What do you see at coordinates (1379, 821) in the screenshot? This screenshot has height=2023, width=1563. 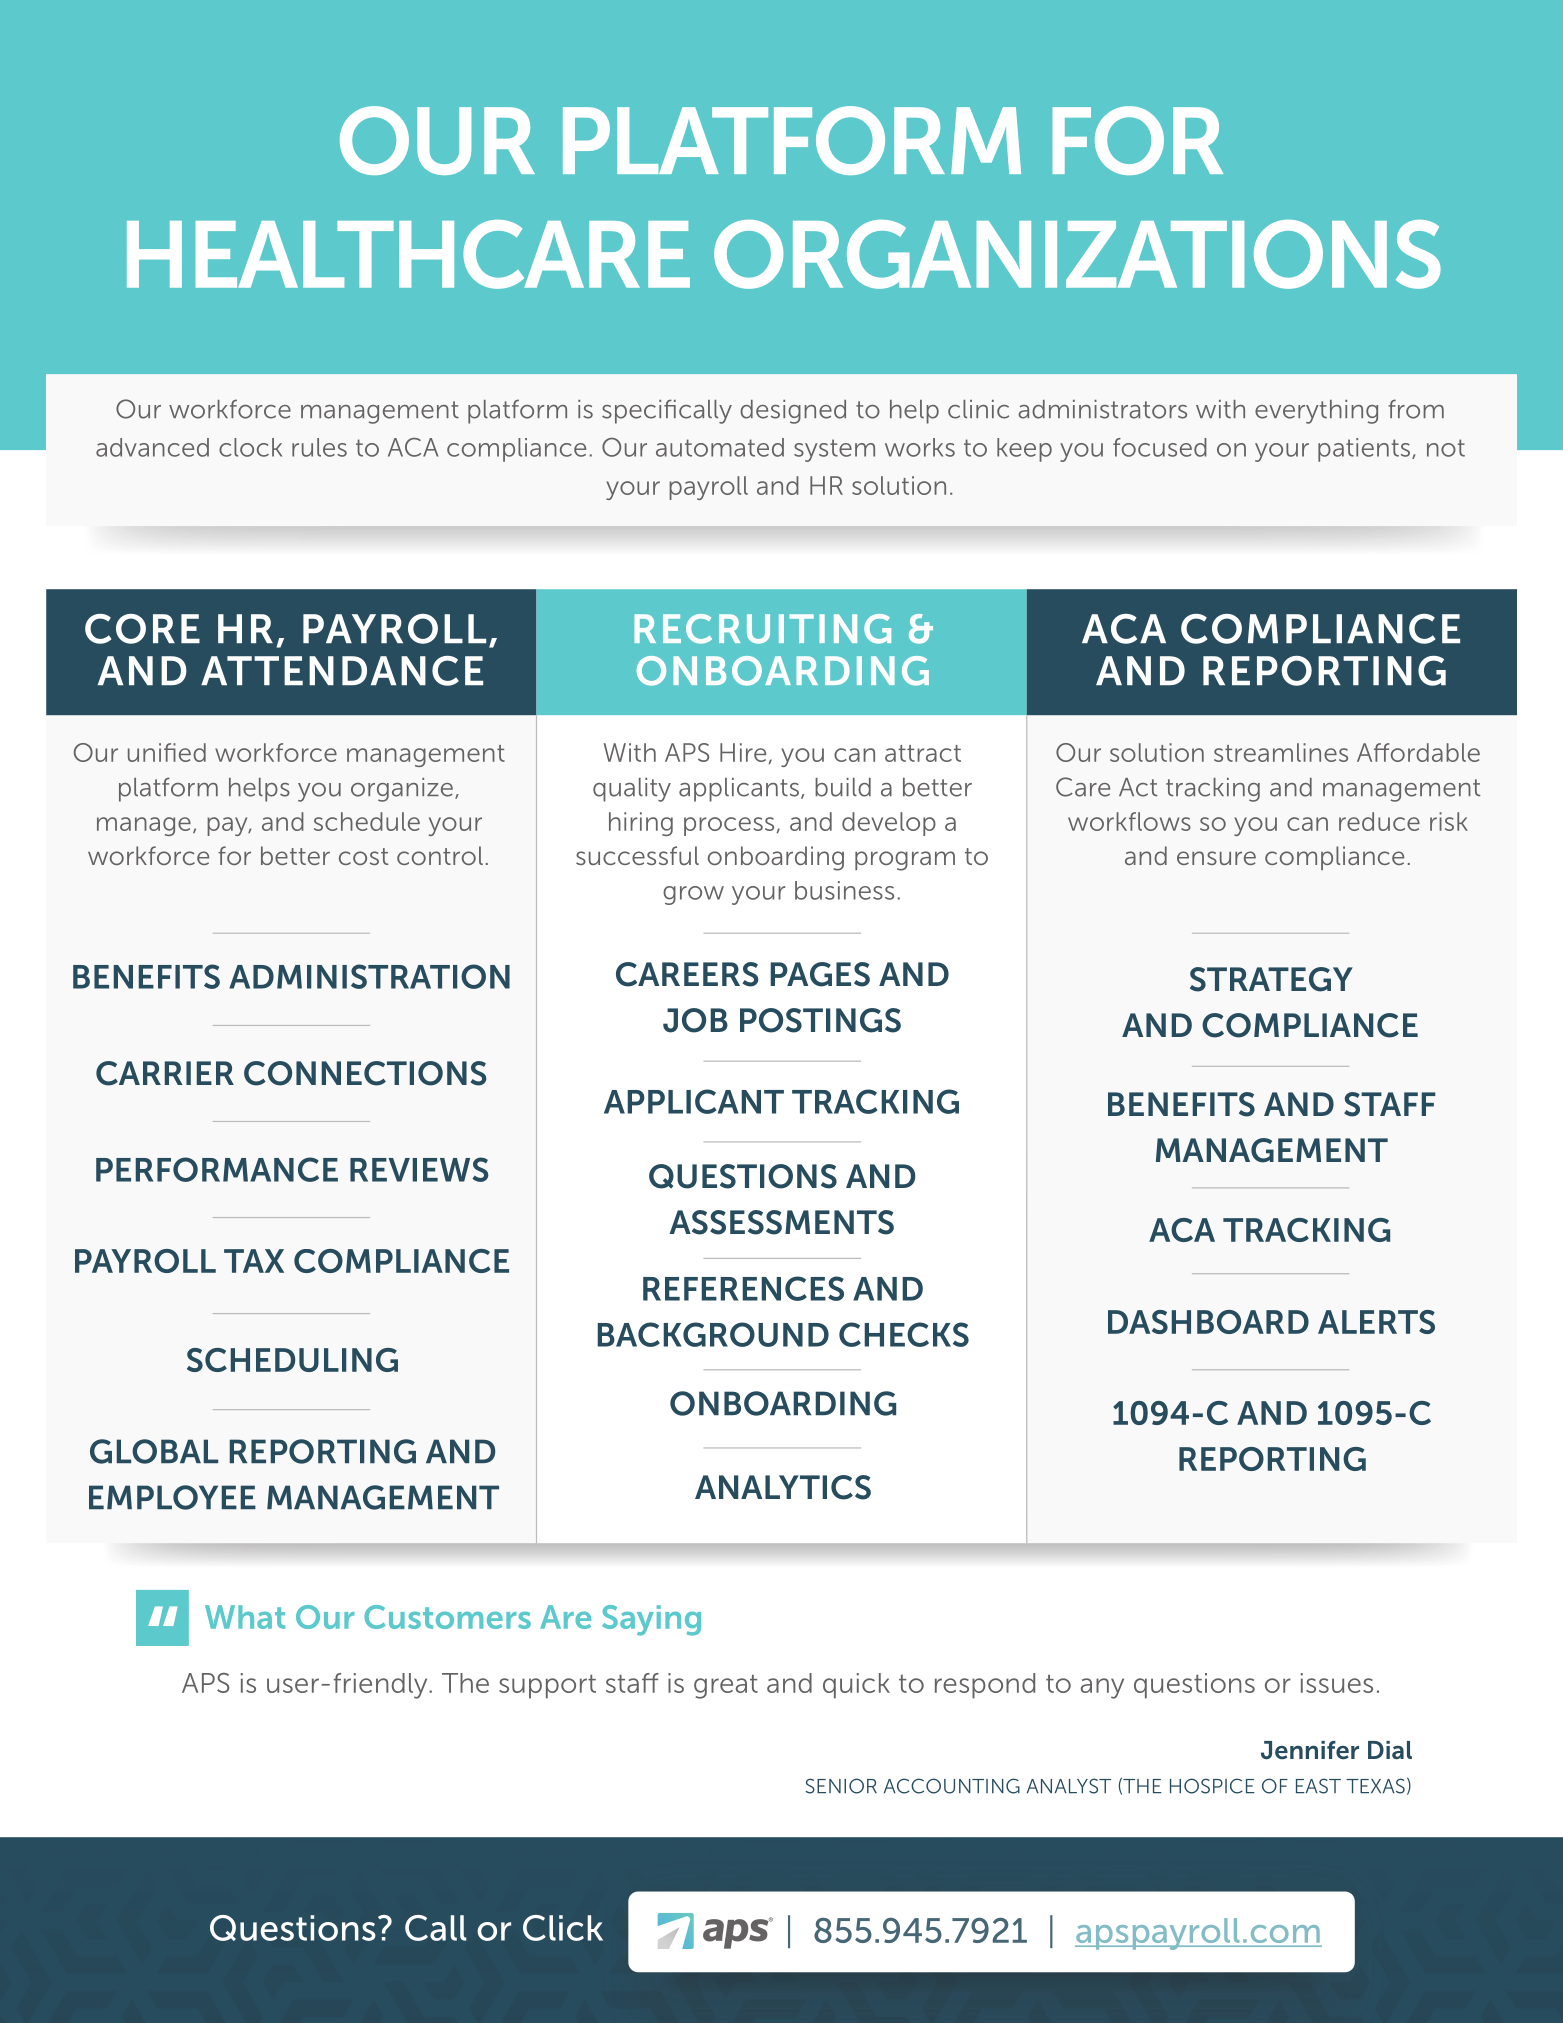 I see `reduce` at bounding box center [1379, 821].
